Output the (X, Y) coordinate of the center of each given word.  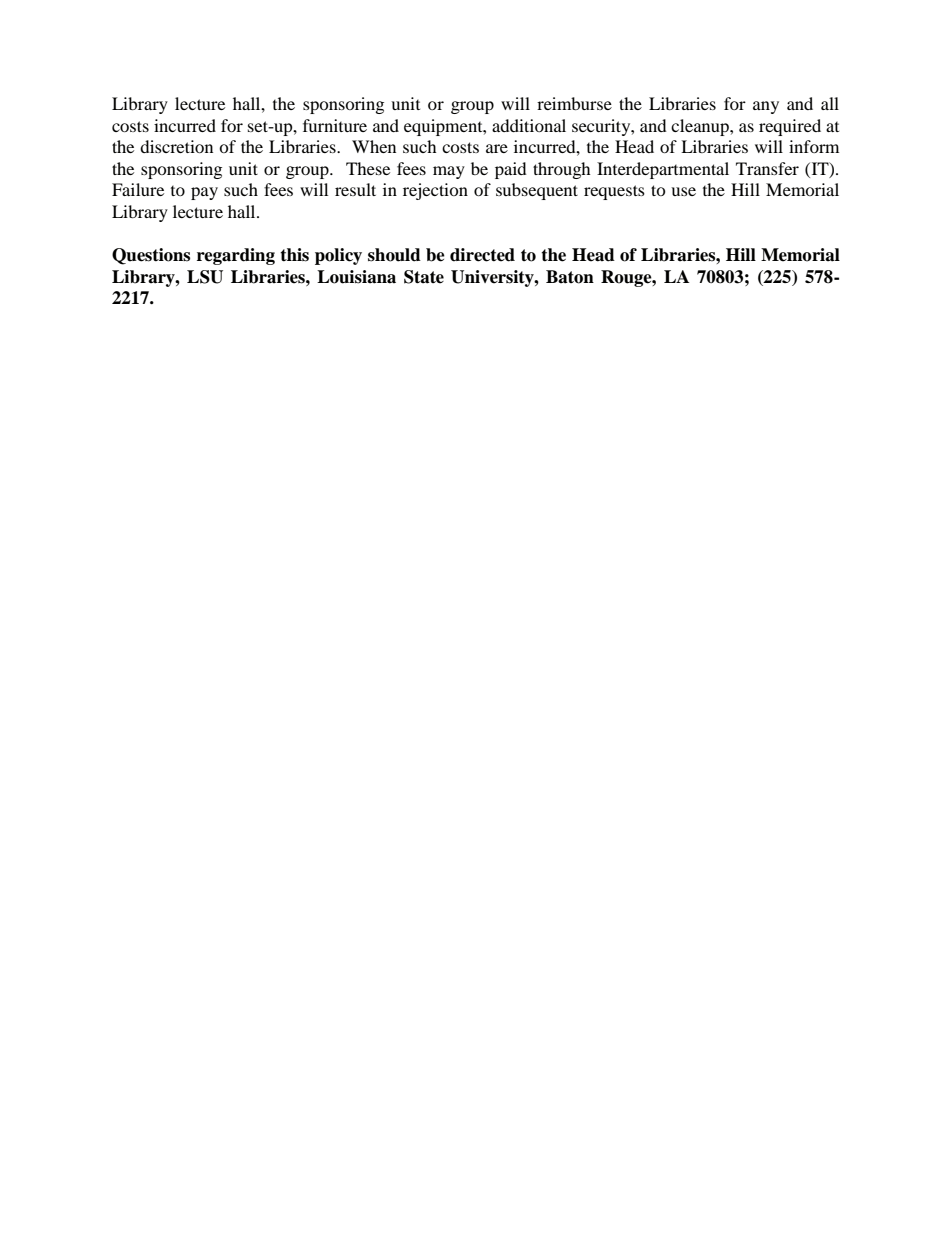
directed (482, 255)
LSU (205, 277)
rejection (435, 191)
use (683, 191)
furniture (335, 125)
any (766, 107)
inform (814, 146)
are (497, 148)
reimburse (574, 103)
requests (614, 192)
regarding (236, 256)
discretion (176, 146)
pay (204, 193)
